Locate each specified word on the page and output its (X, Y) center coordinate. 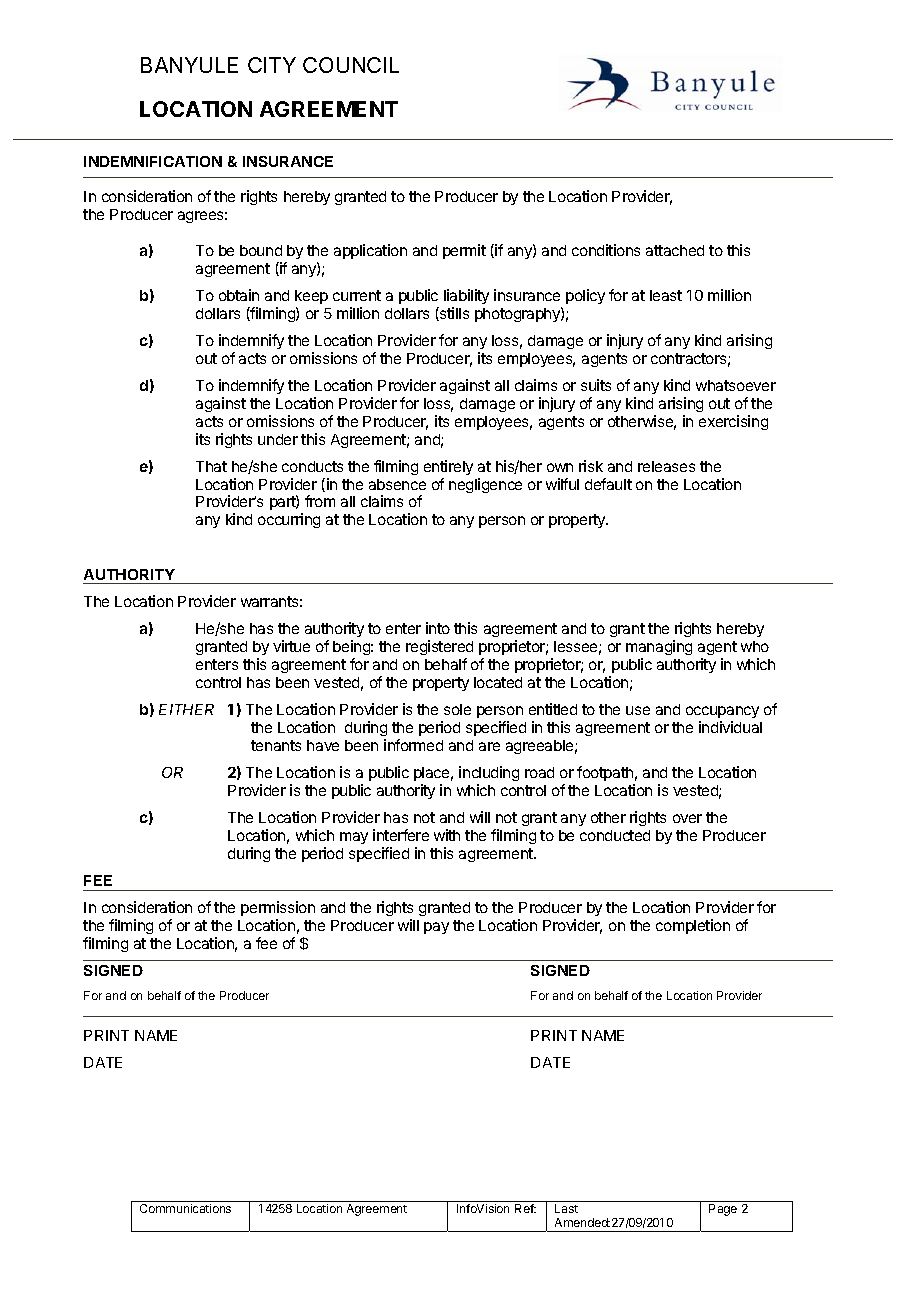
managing (659, 647)
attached (675, 250)
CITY (272, 65)
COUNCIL (351, 65)
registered (439, 647)
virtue (291, 646)
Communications (185, 1208)
